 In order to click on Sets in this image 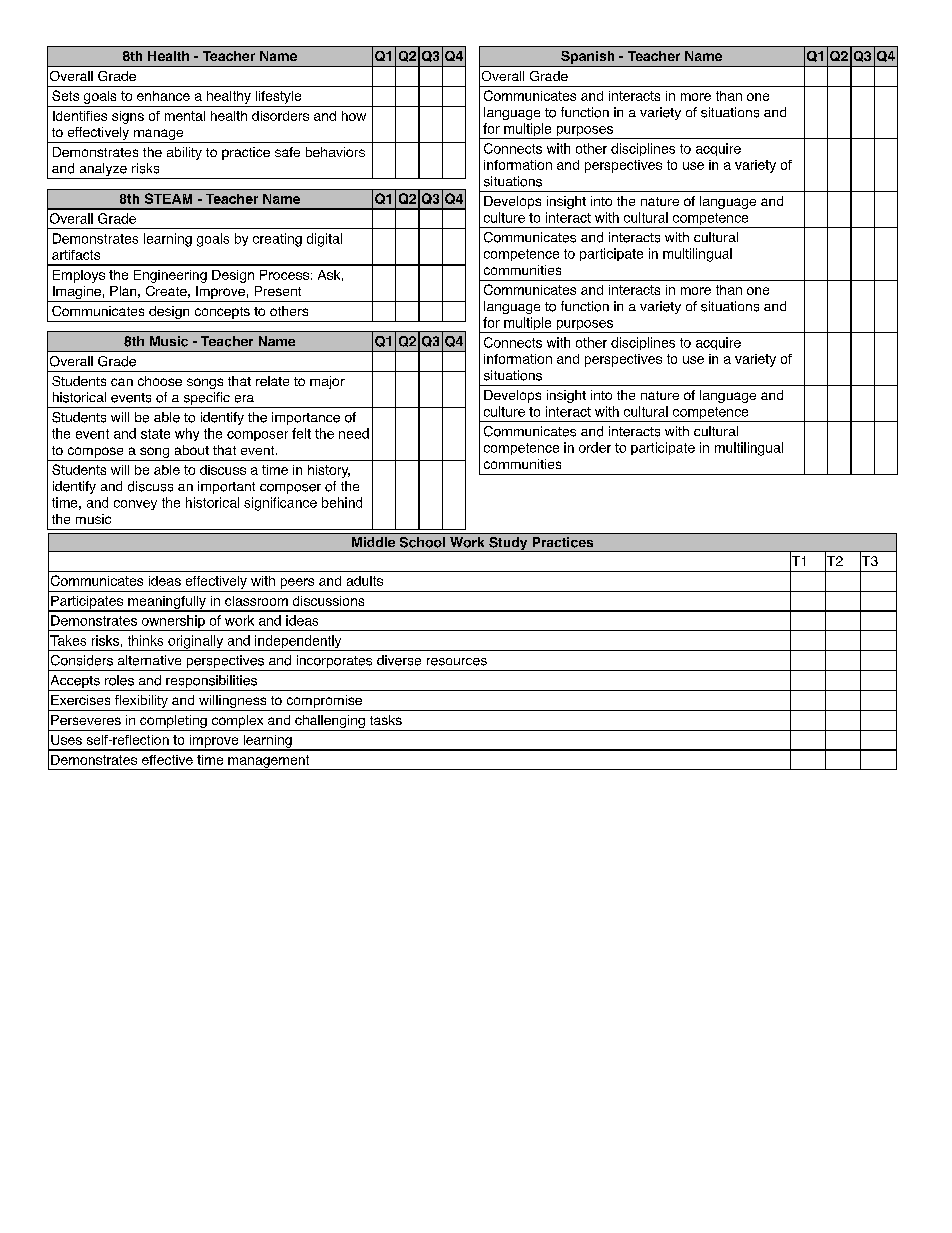, I will do `click(65, 95)`.
